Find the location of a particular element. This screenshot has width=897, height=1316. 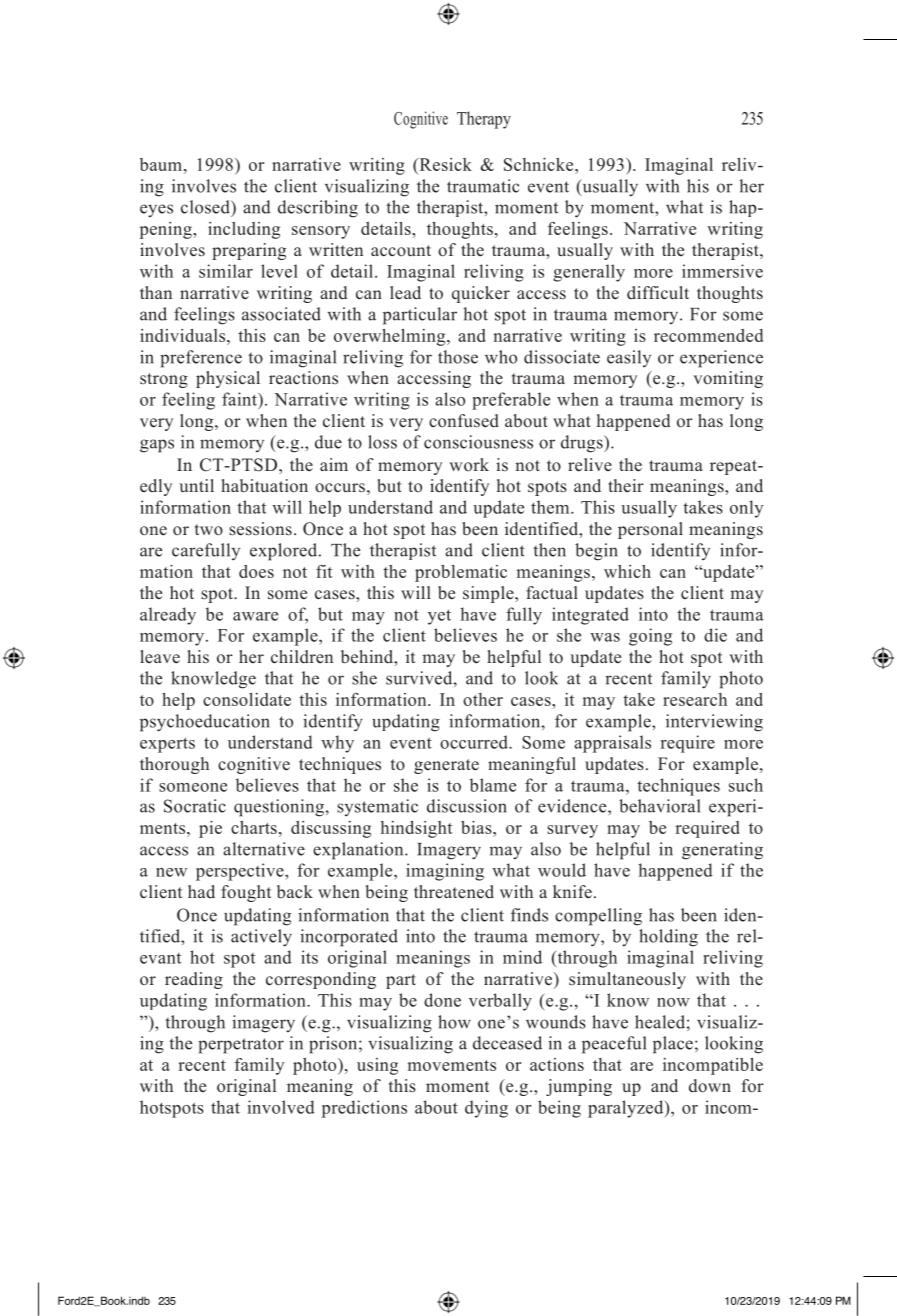

two is located at coordinates (209, 529).
